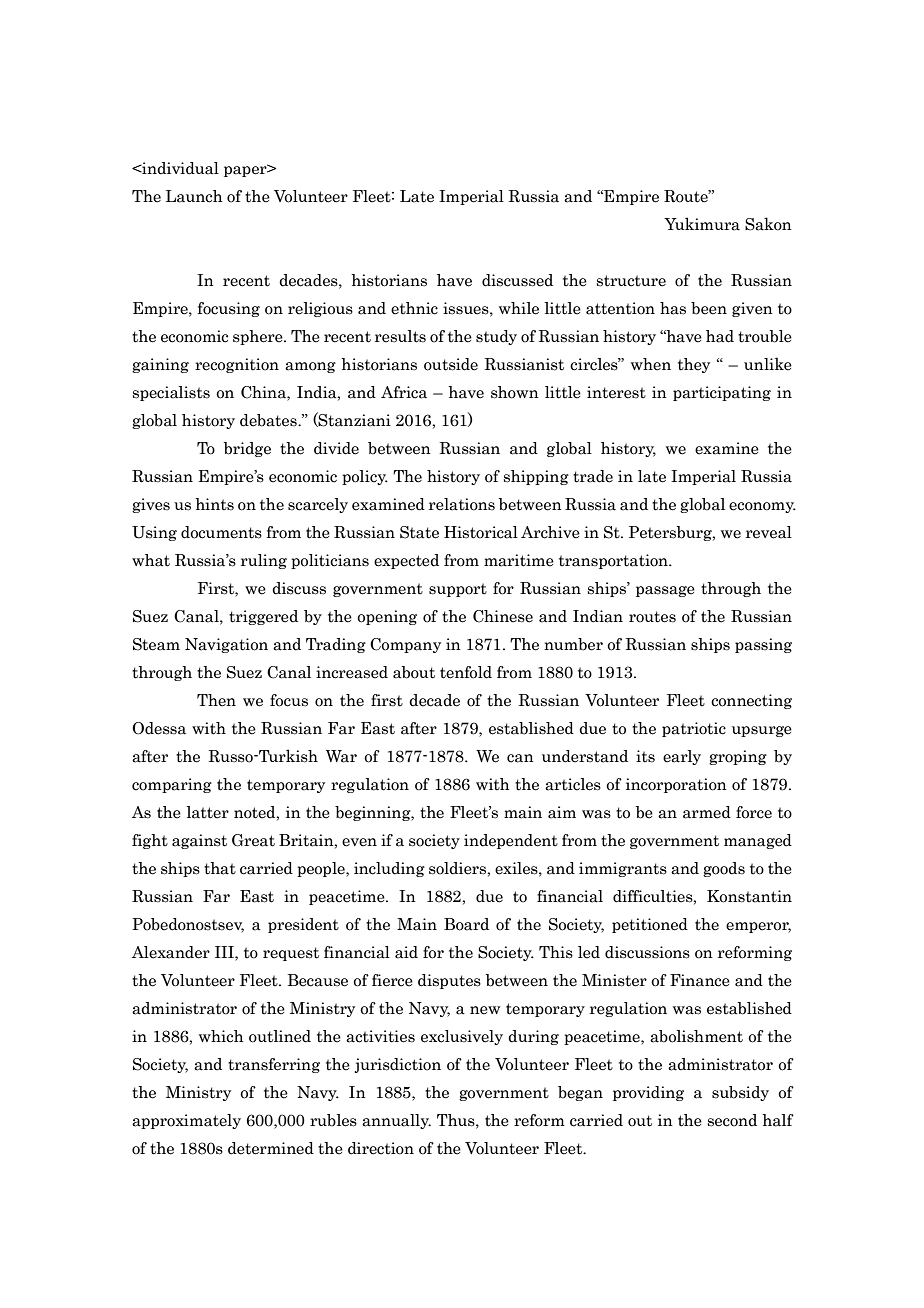  Describe the element at coordinates (414, 308) in the screenshot. I see `ethnic` at that location.
